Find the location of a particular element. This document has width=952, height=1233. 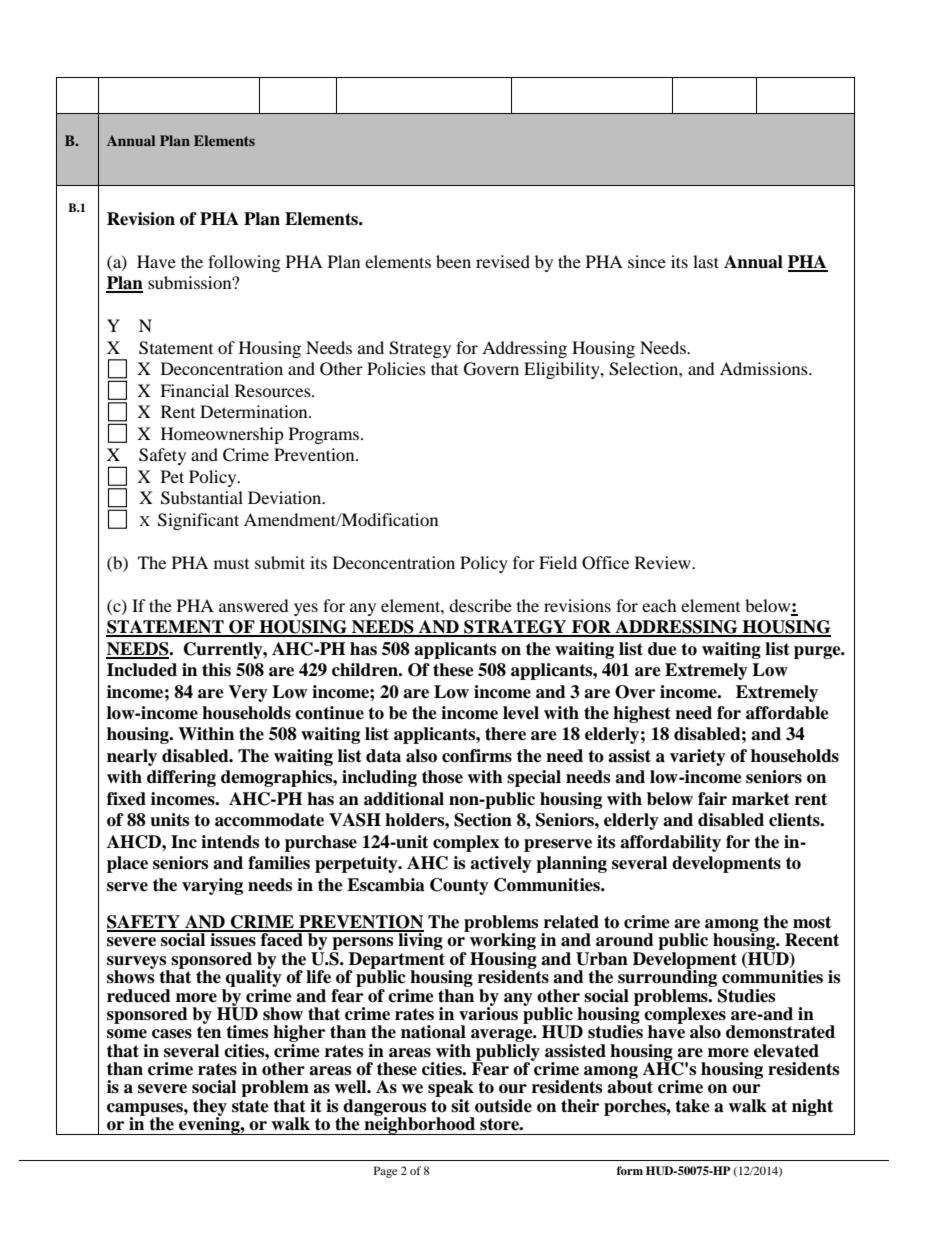

describe is located at coordinates (480, 605).
